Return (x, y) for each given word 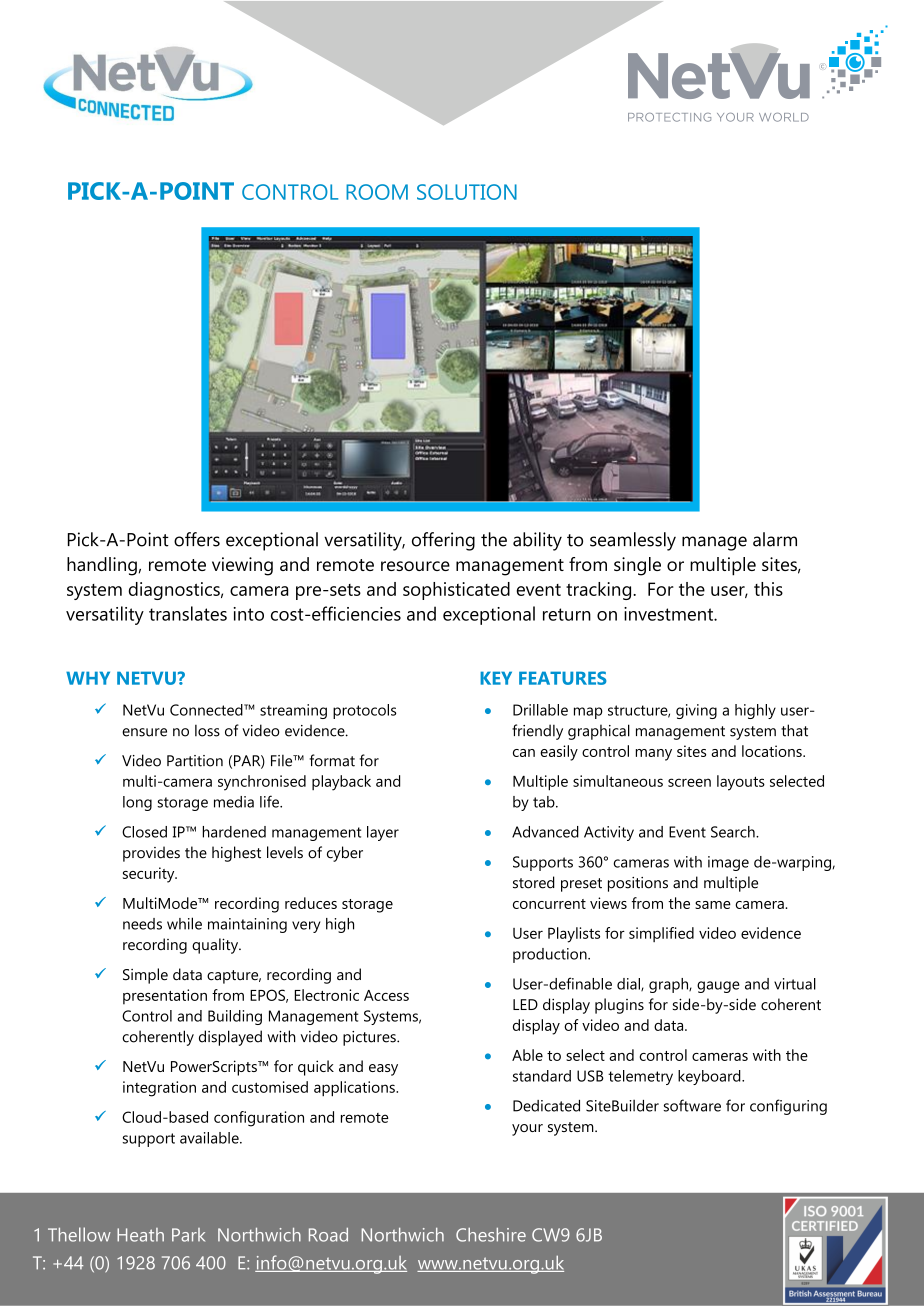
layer (383, 833)
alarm (775, 539)
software (692, 1105)
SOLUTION (467, 192)
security (150, 875)
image (728, 863)
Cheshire (491, 1235)
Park (188, 1235)
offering (443, 541)
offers (197, 539)
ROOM (377, 192)
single (637, 566)
